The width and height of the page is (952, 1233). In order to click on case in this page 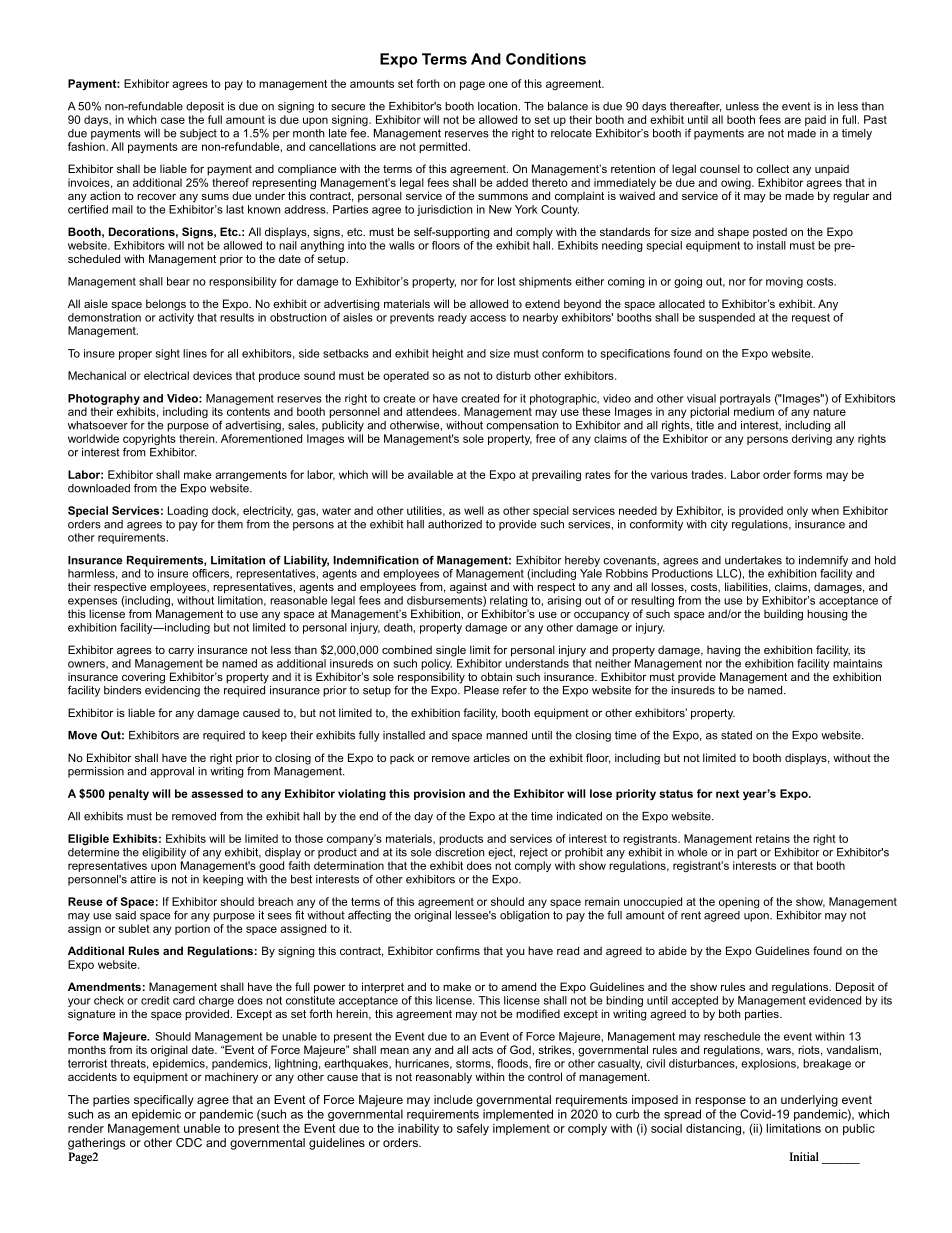, I will do `click(173, 120)`.
